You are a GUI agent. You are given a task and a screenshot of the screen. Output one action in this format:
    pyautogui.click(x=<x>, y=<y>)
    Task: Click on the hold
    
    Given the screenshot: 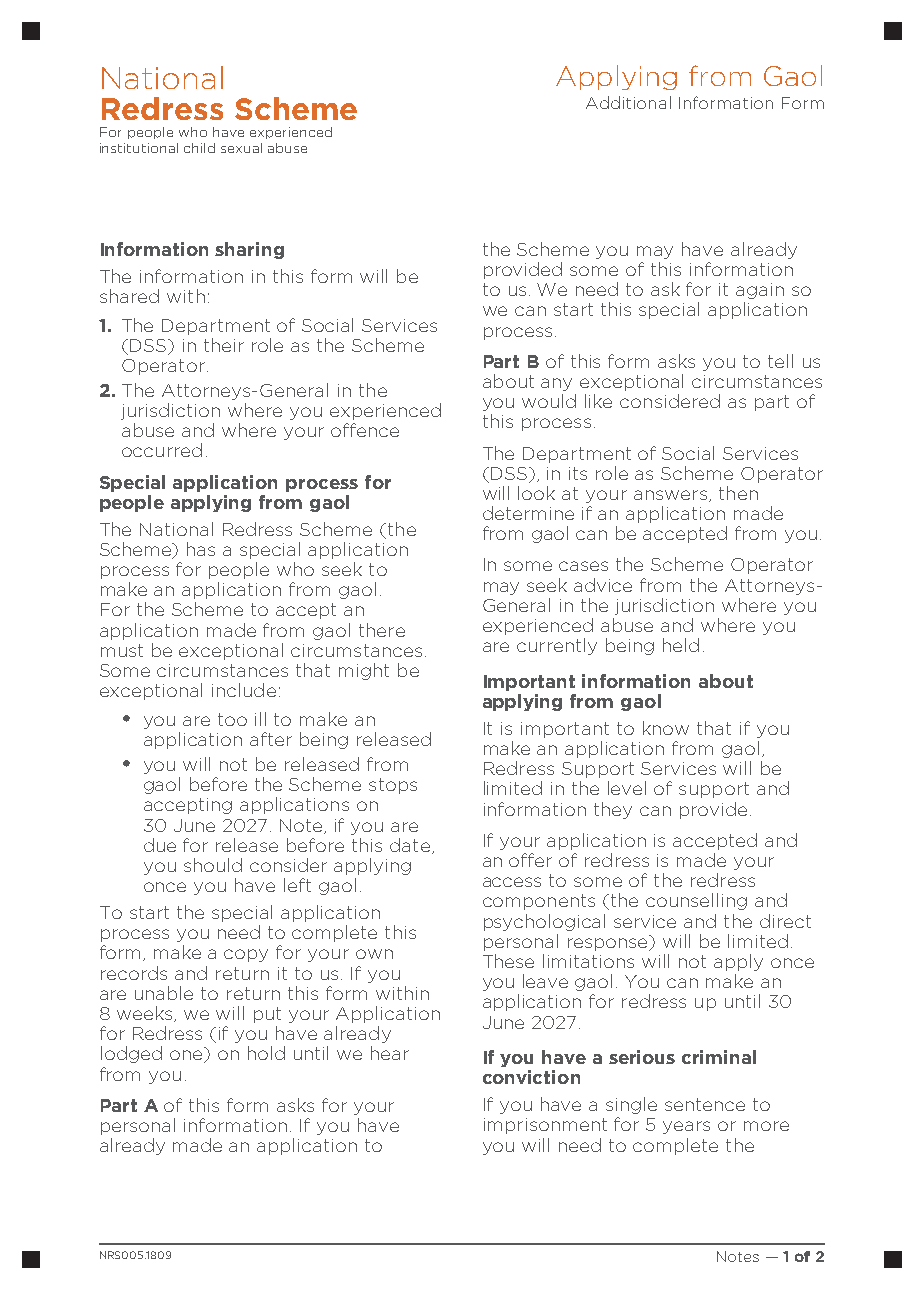 What is the action you would take?
    pyautogui.click(x=266, y=1053)
